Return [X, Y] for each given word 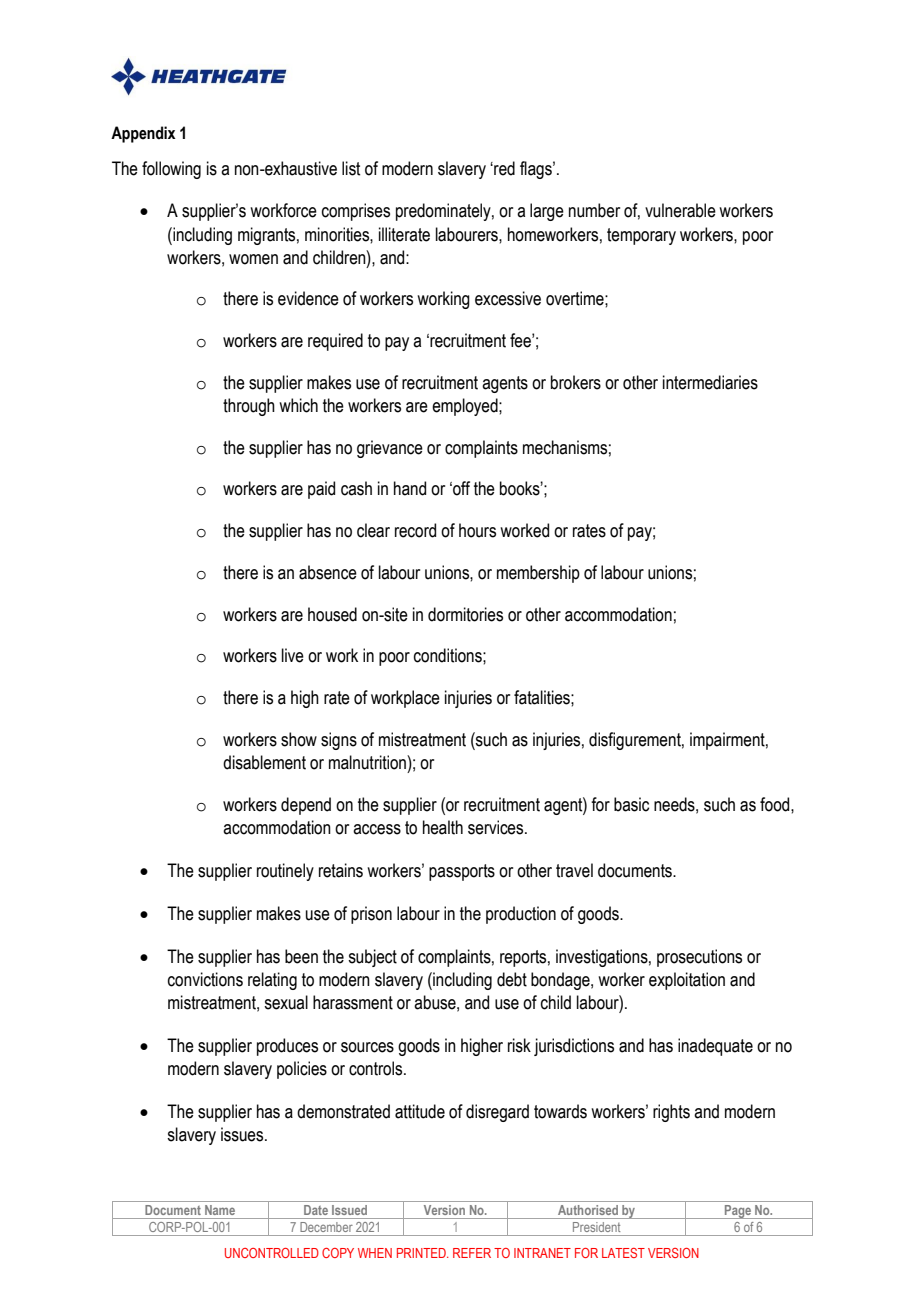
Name [220, 1210]
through [249, 407]
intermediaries [710, 382]
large [547, 212]
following [171, 170]
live [293, 655]
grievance [390, 449]
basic [631, 804]
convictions [205, 979]
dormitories [465, 614]
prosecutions [699, 958]
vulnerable [680, 210]
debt [512, 979]
